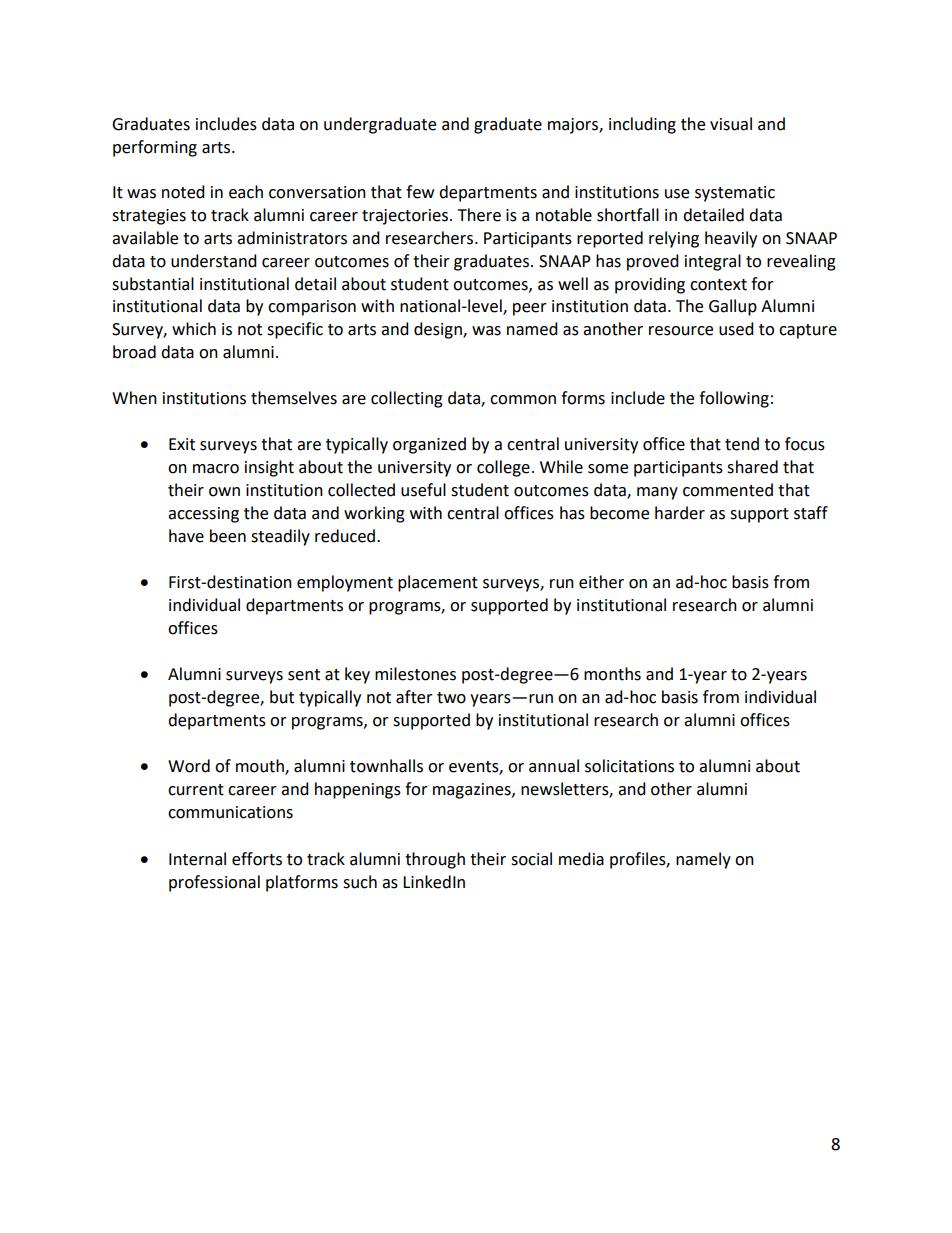 This image has height=1233, width=952. Describe the element at coordinates (703, 860) in the image. I see `namely` at that location.
